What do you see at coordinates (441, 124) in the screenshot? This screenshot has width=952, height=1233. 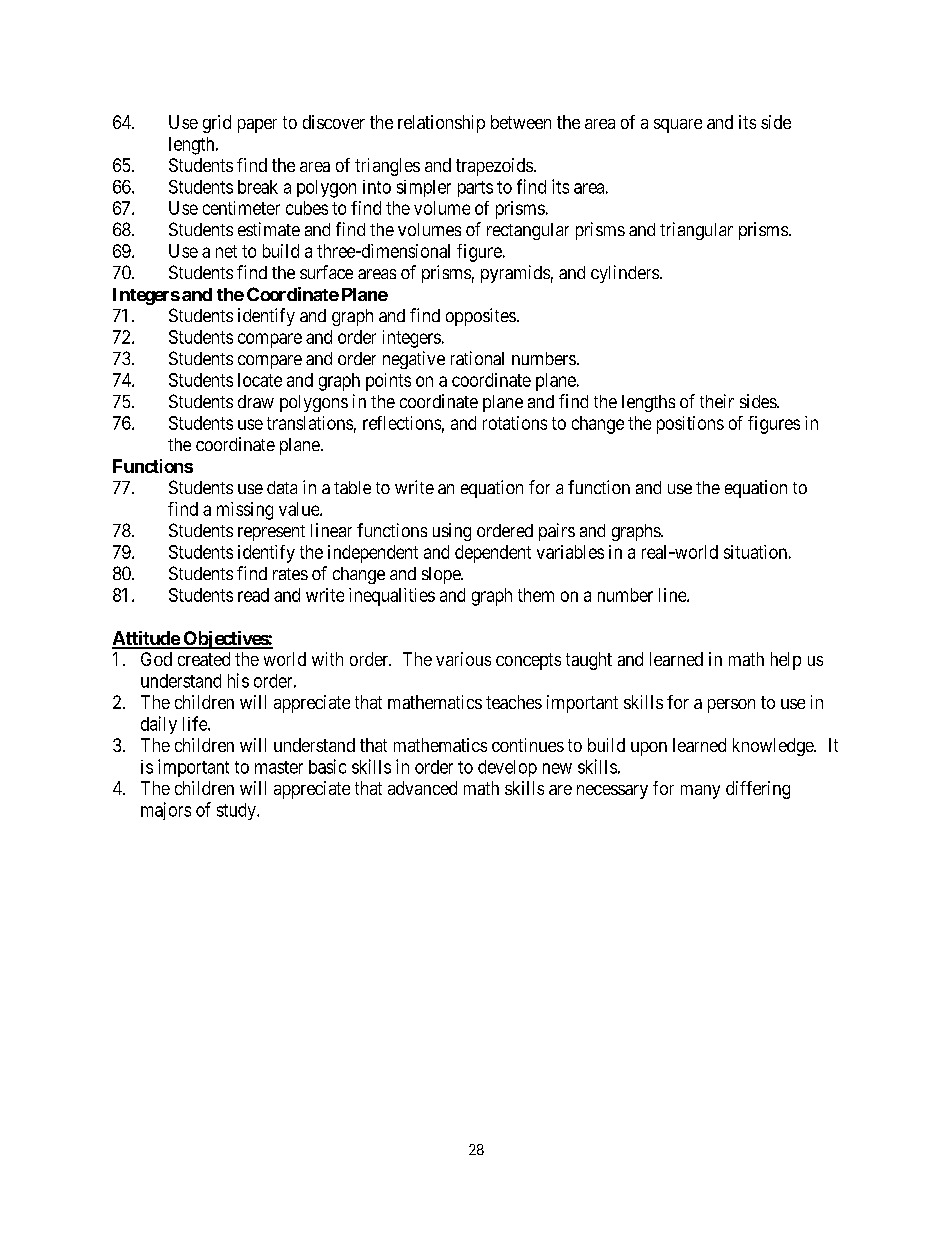 I see `relationship` at bounding box center [441, 124].
